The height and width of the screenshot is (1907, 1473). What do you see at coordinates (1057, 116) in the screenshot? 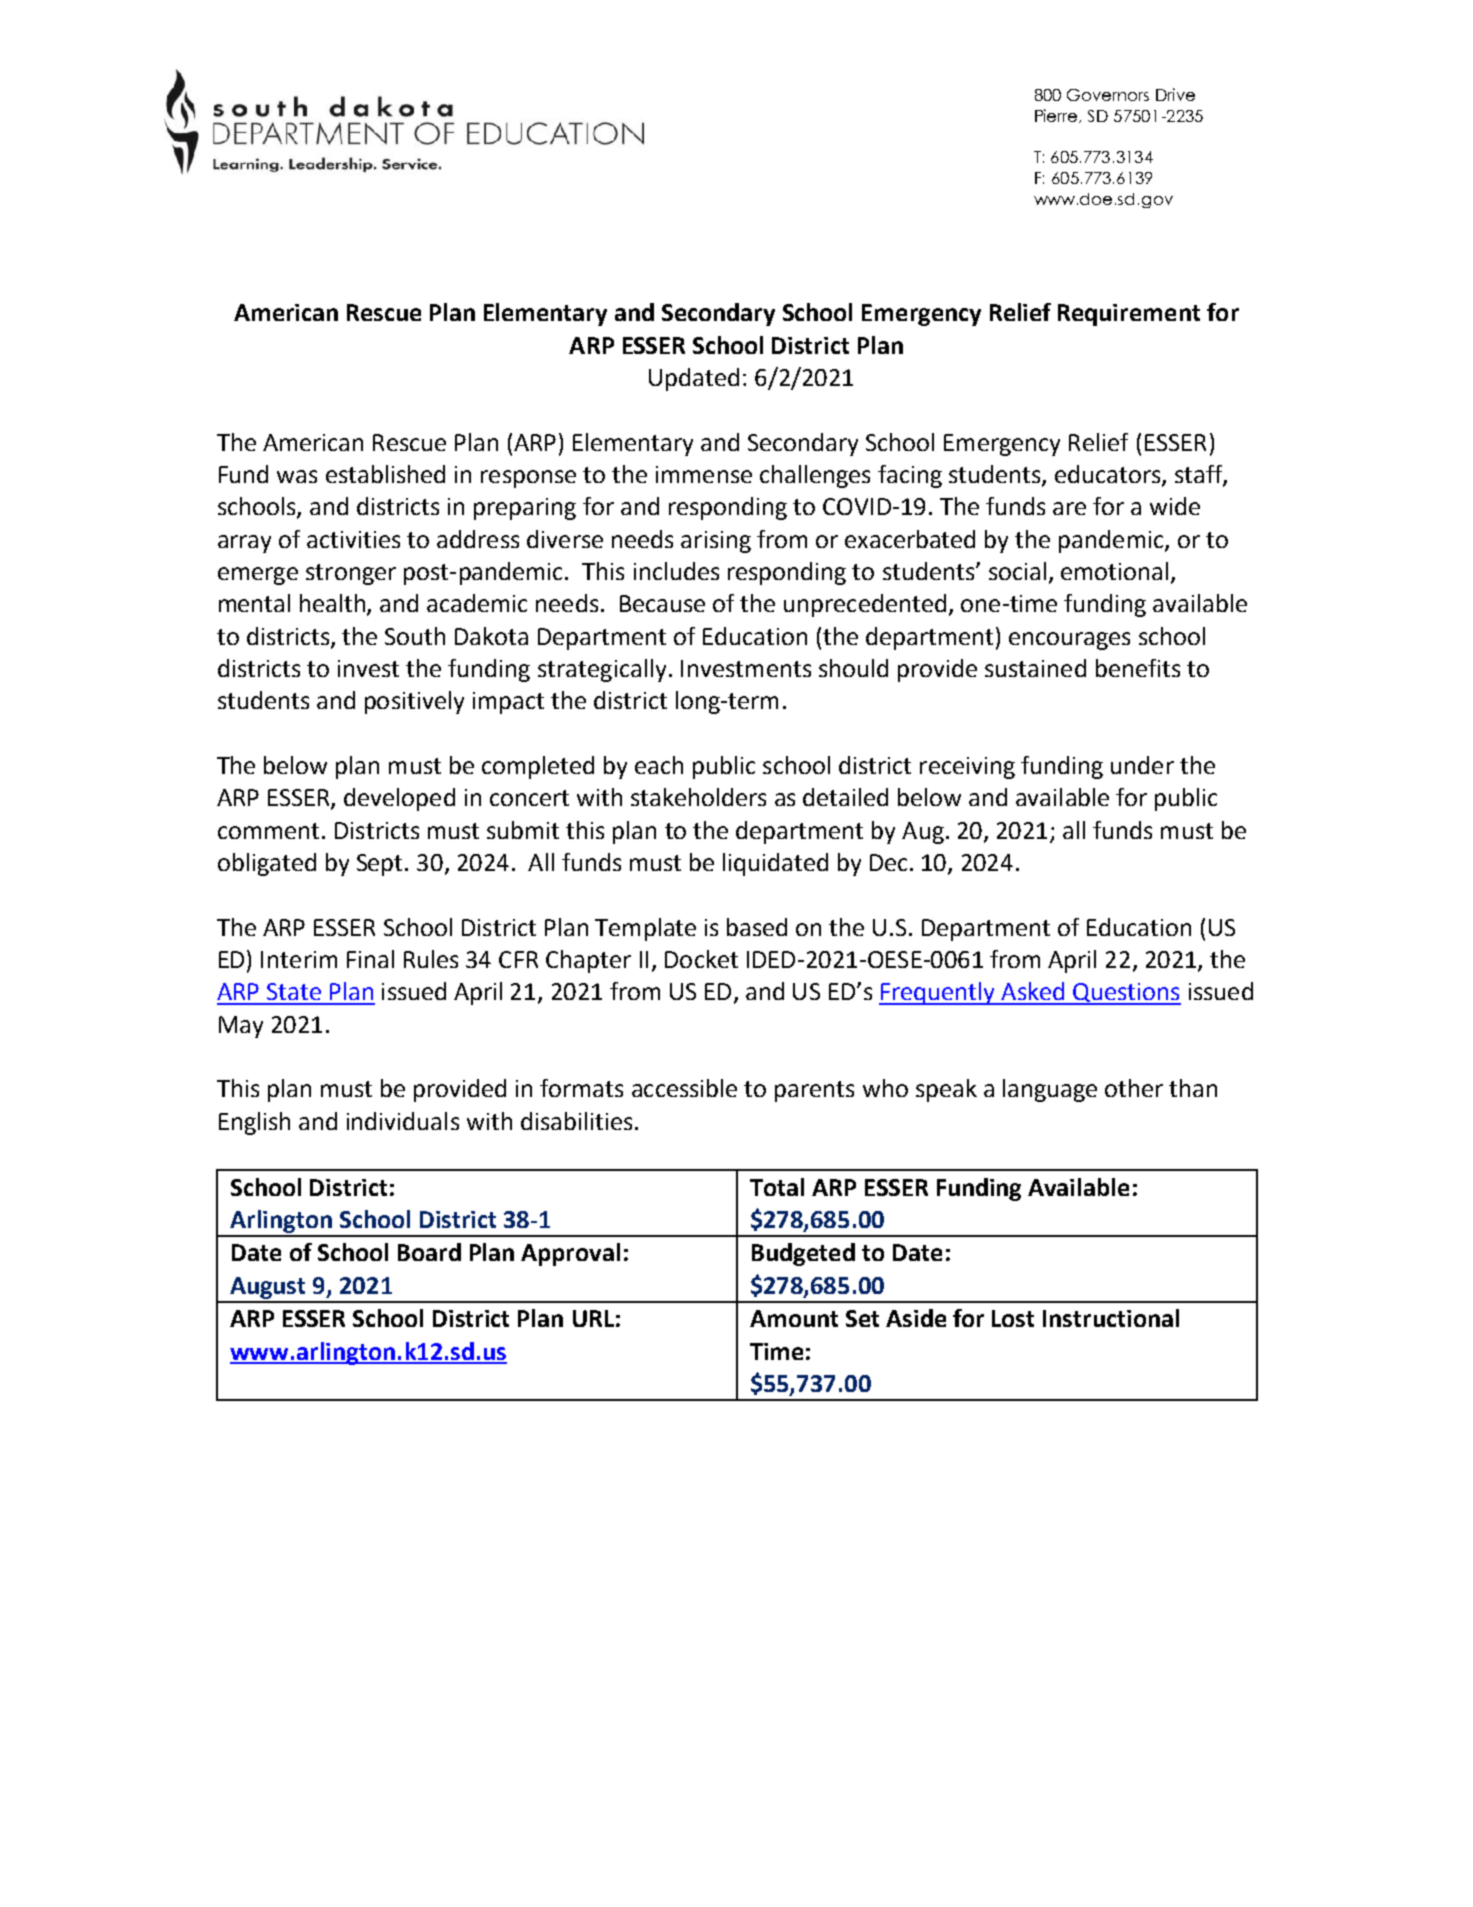
I see `Pierre` at bounding box center [1057, 116].
